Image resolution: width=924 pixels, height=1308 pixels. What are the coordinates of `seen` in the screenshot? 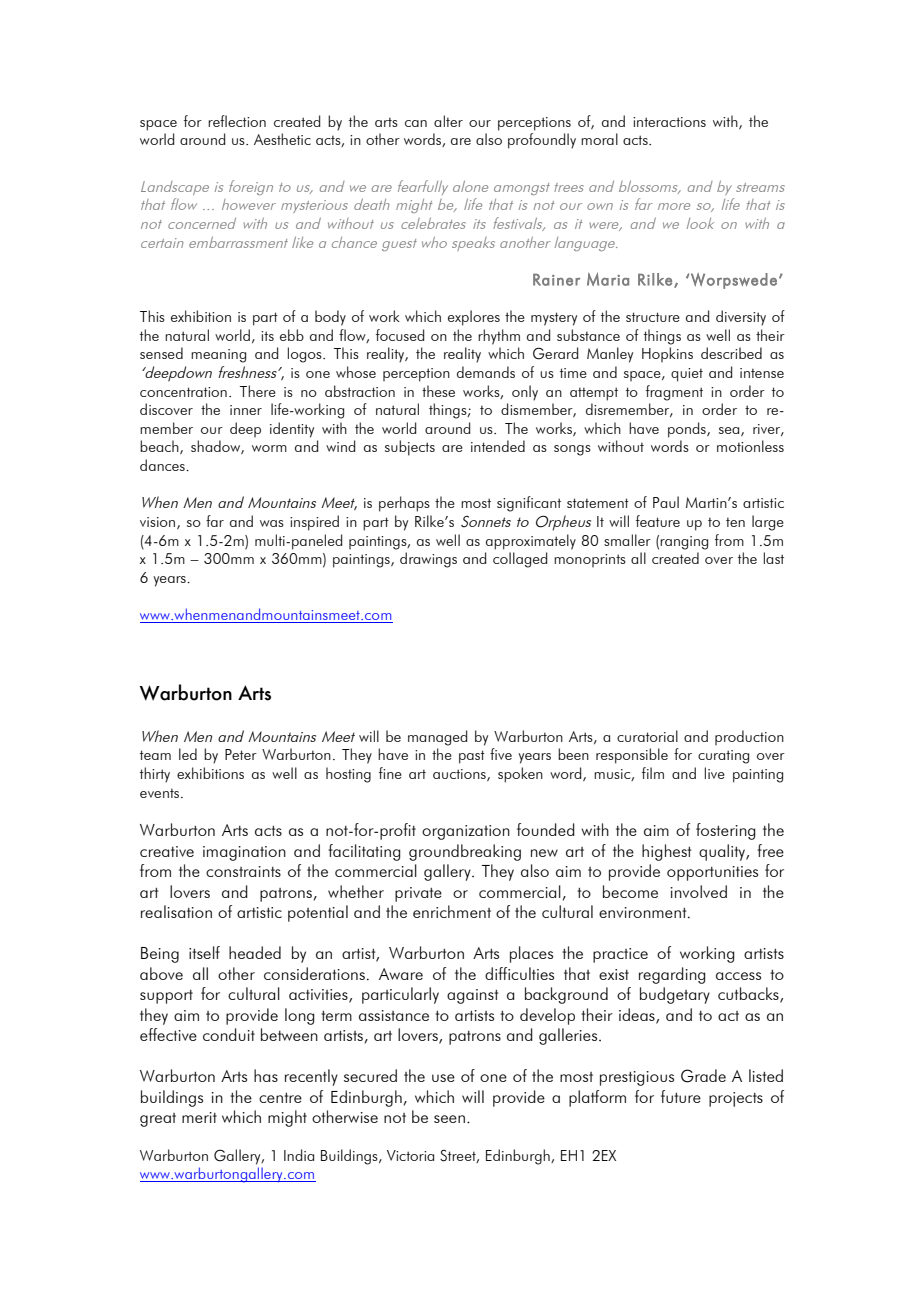 It's located at (449, 1119).
